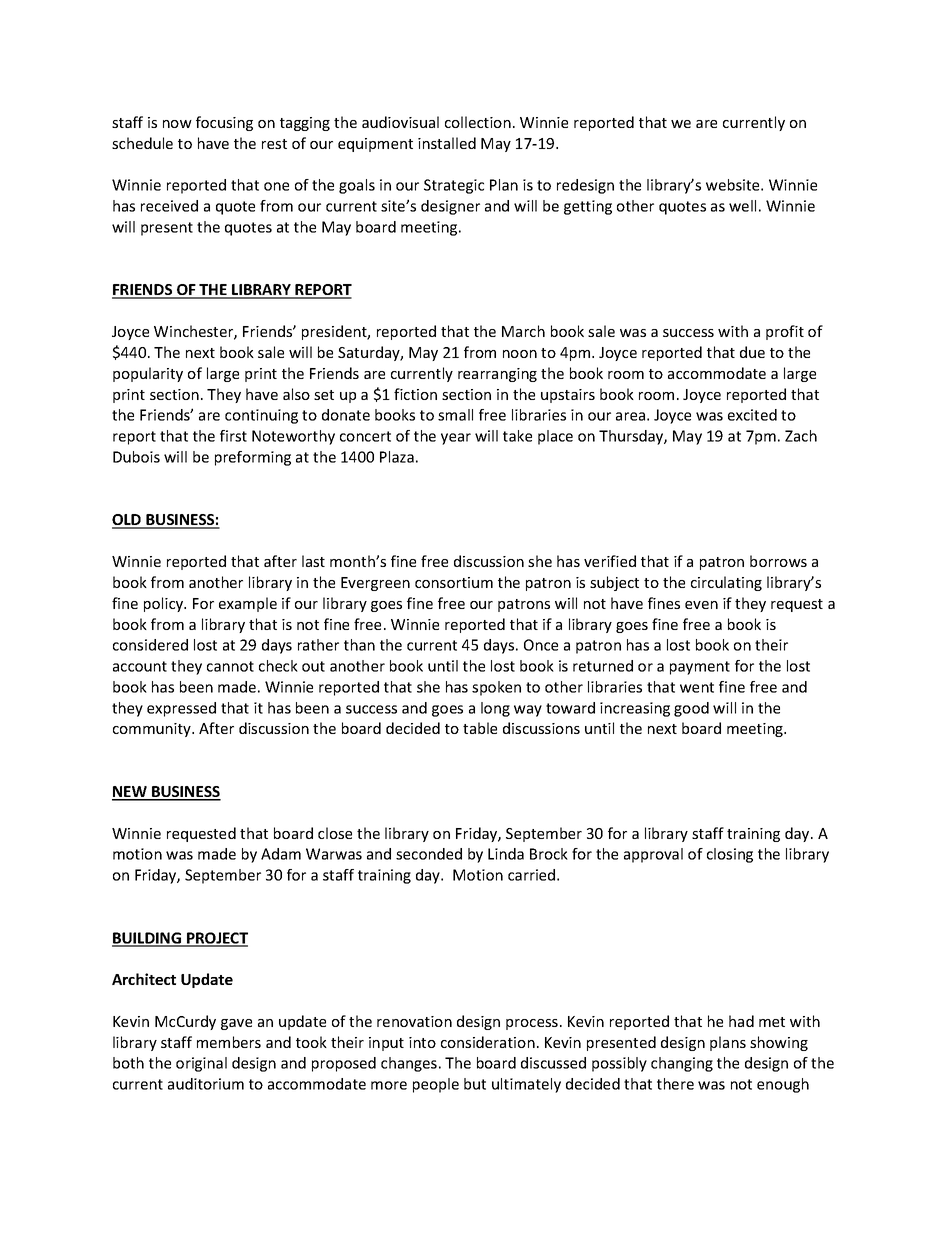 The image size is (952, 1233). What do you see at coordinates (523, 331) in the document?
I see `March` at bounding box center [523, 331].
